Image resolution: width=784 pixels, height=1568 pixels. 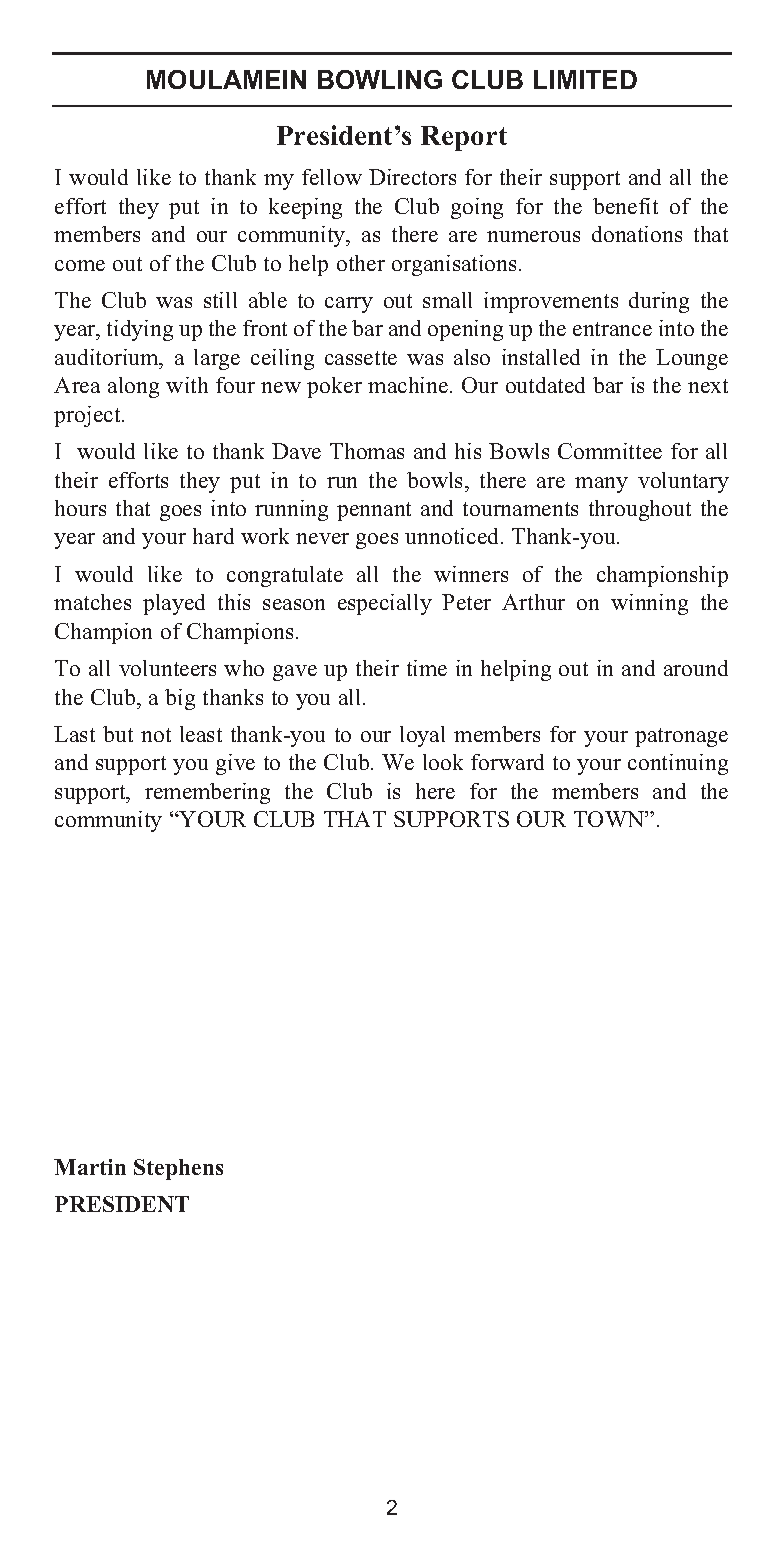 What do you see at coordinates (305, 208) in the screenshot?
I see `keeping` at bounding box center [305, 208].
